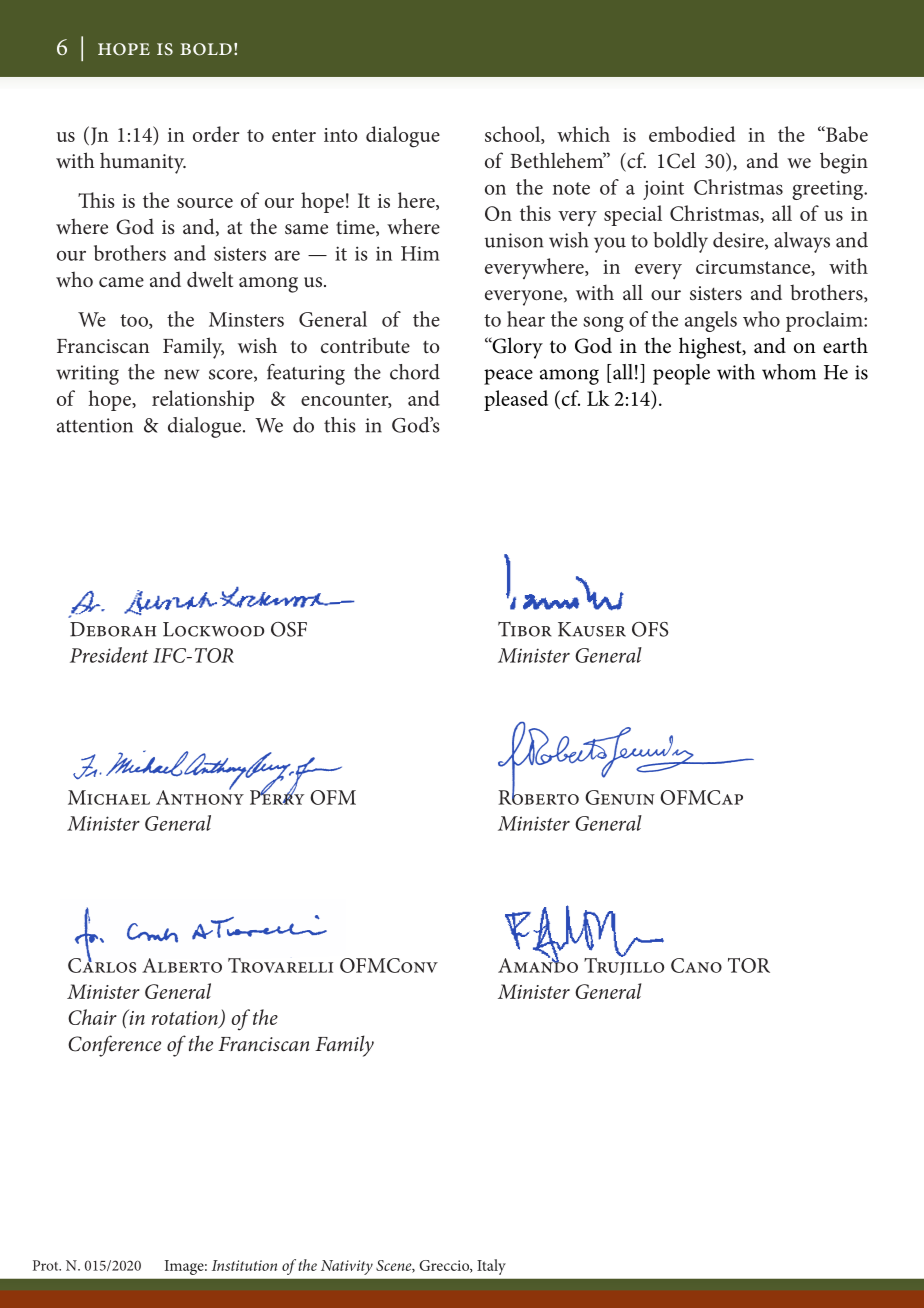 The height and width of the page is (1308, 924). Describe the element at coordinates (525, 629) in the page. I see `Tibor` at that location.
